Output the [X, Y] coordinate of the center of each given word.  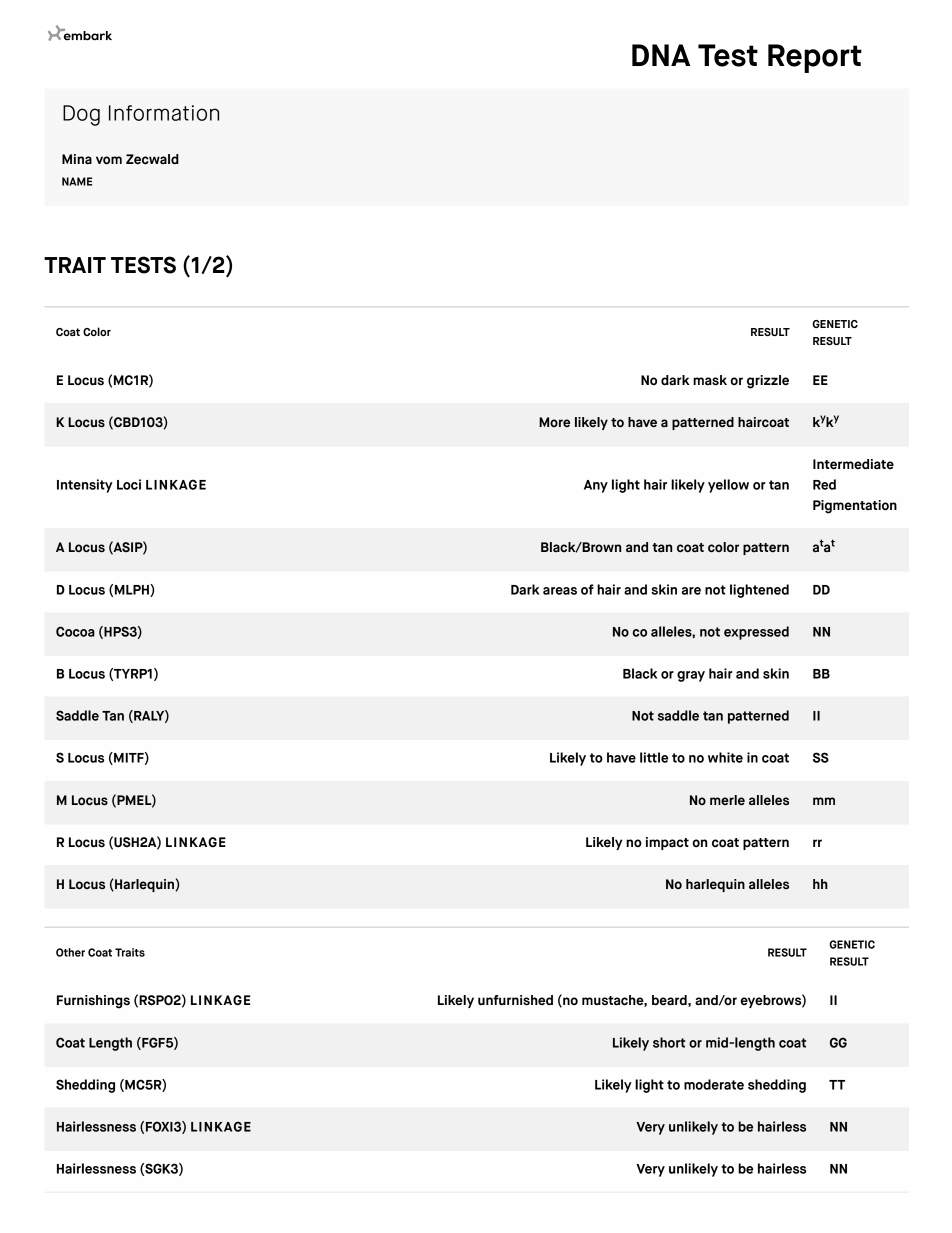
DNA [661, 55]
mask [710, 380]
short [669, 1042]
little [654, 757]
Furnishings [93, 1002]
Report [815, 58]
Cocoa [75, 631]
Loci [129, 484]
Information [164, 113]
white [725, 757]
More [554, 422]
